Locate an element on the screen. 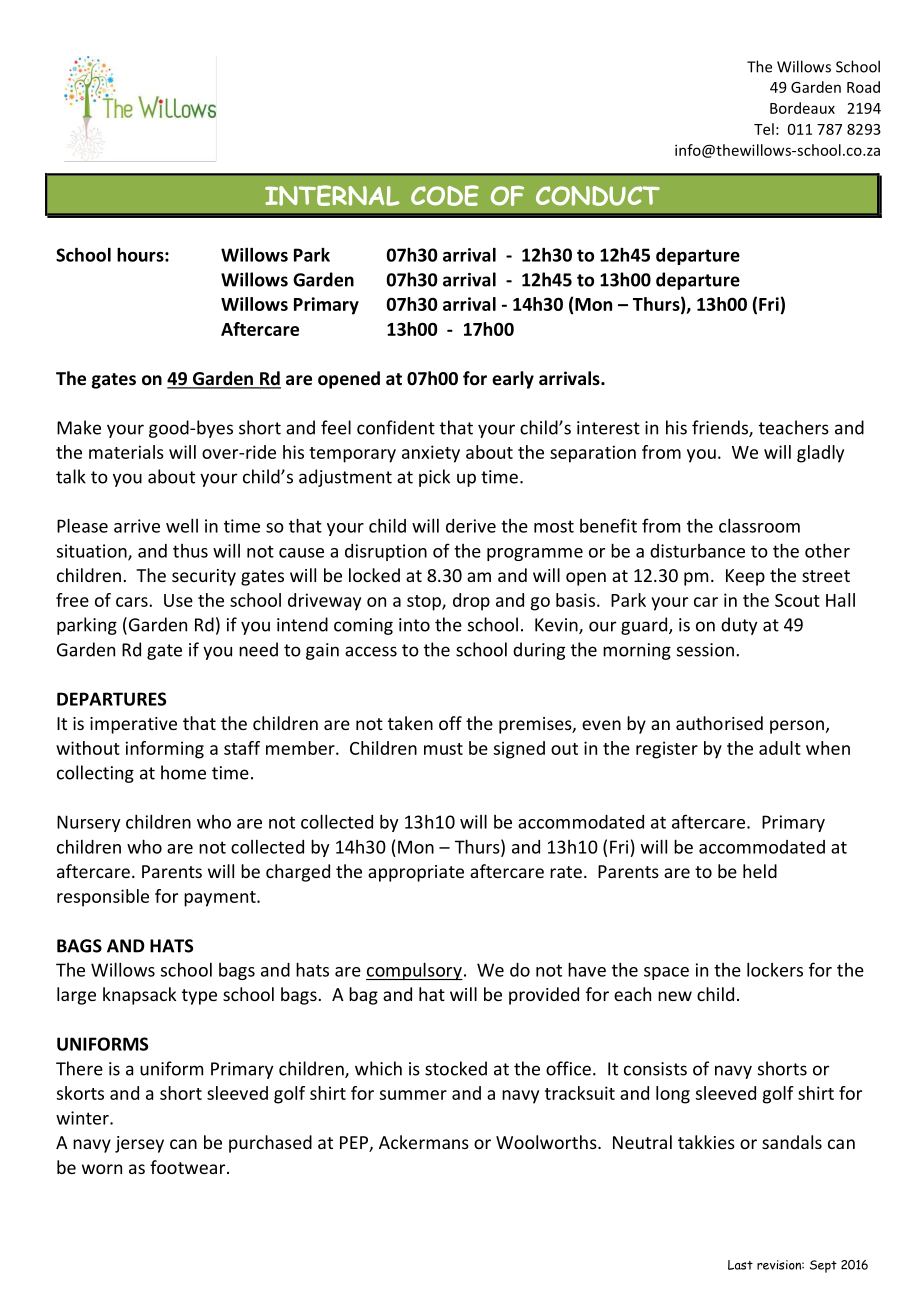  imperative is located at coordinates (133, 725).
